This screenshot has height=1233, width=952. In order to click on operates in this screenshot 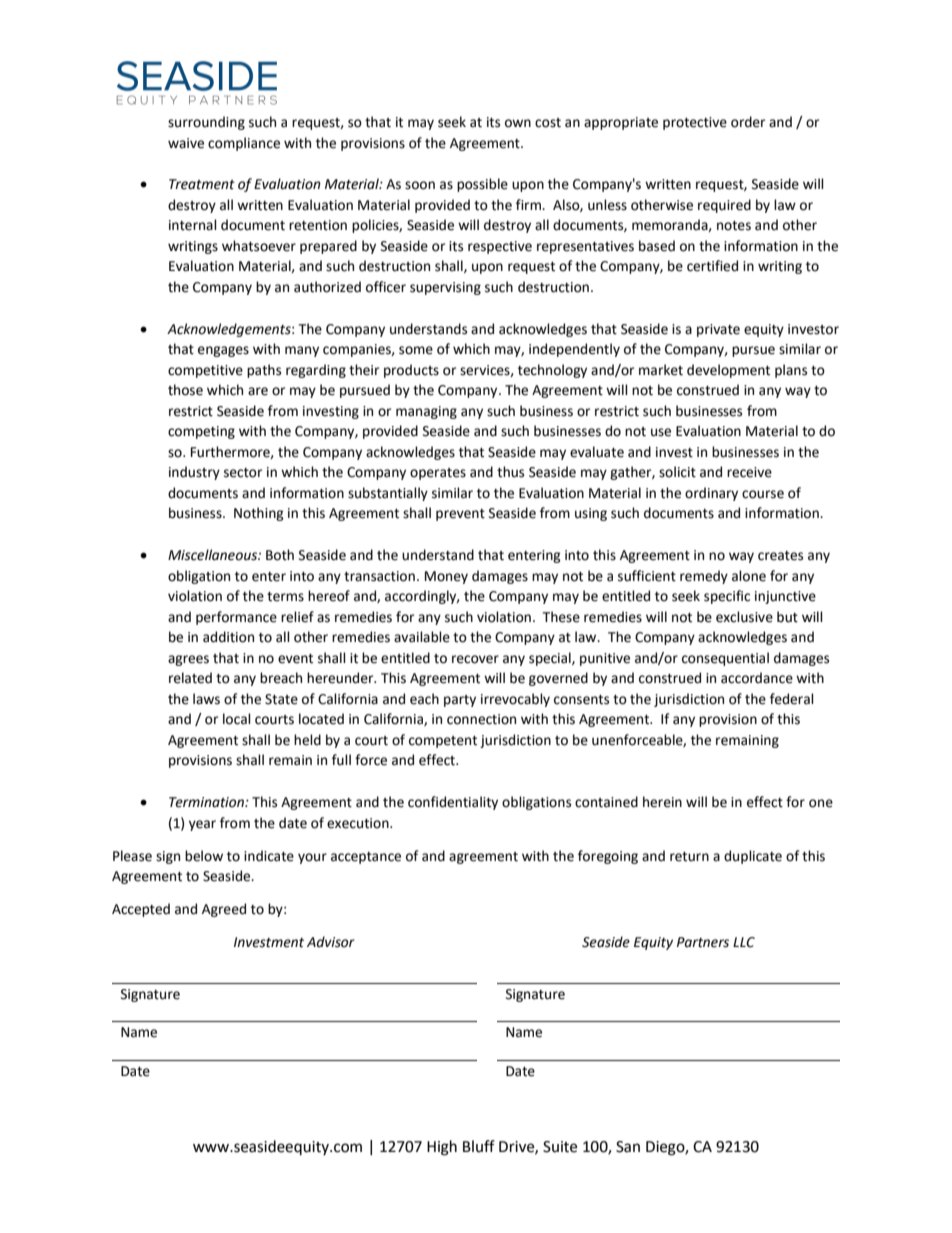, I will do `click(438, 474)`.
